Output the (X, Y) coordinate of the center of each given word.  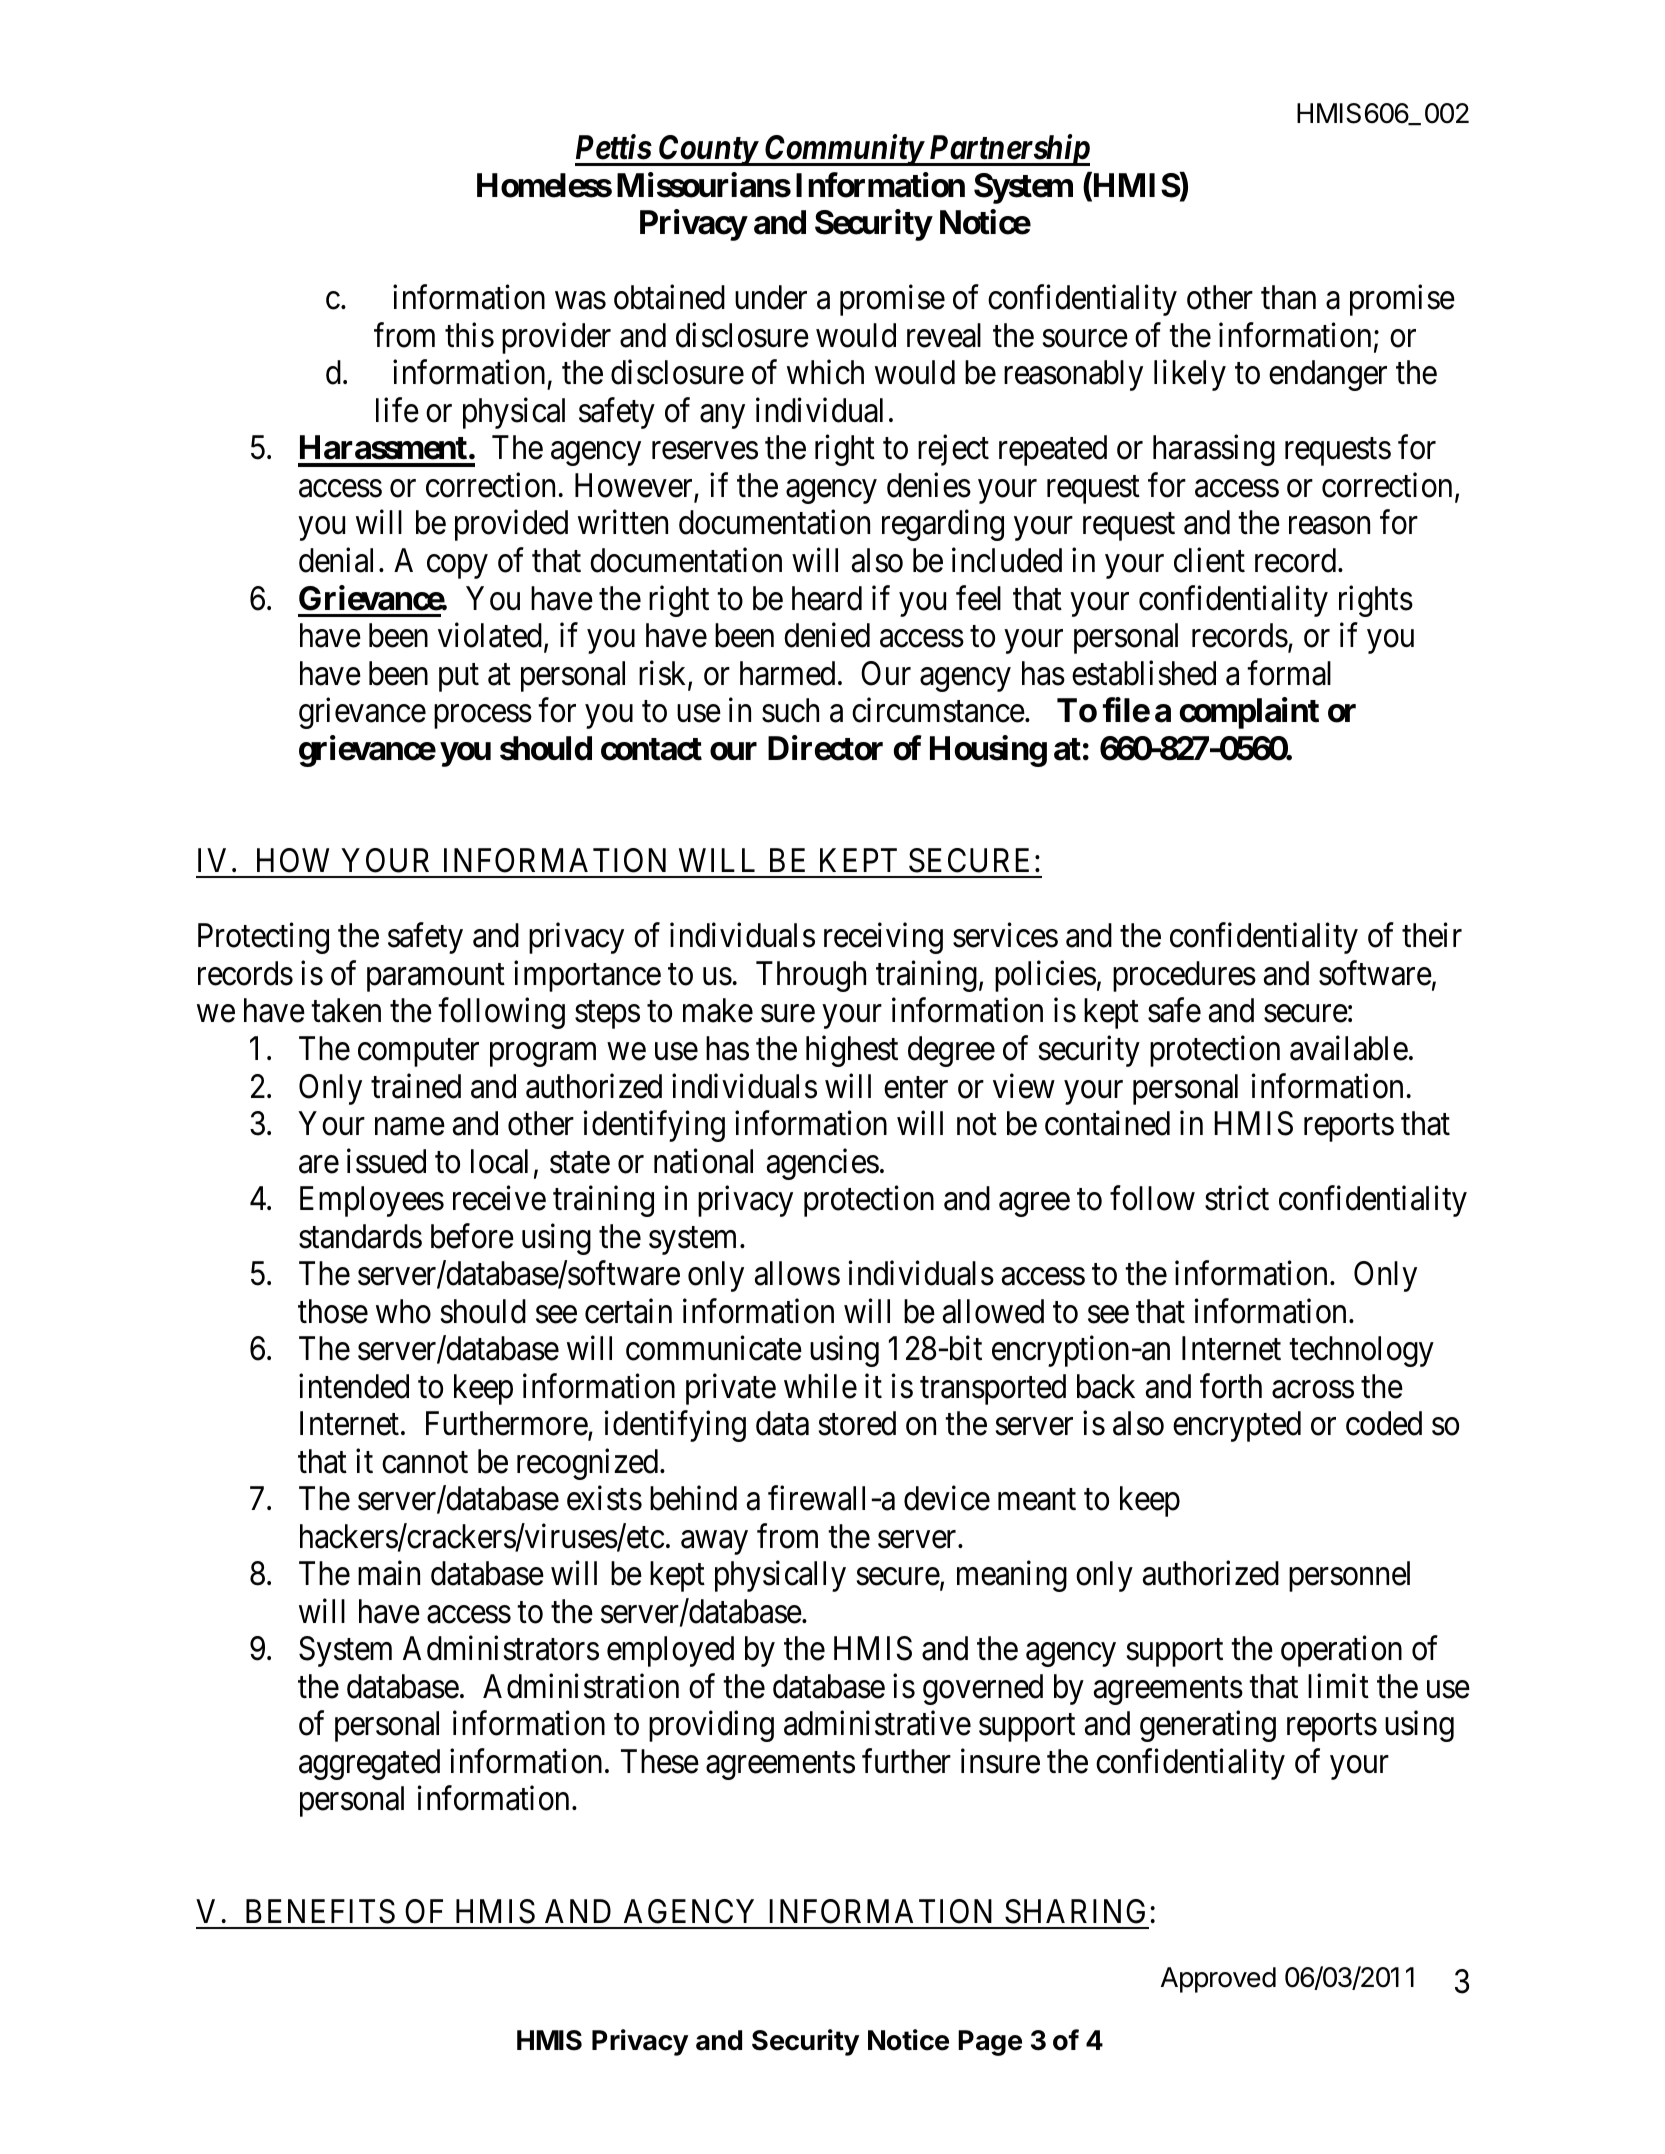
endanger (1328, 375)
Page (990, 2043)
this (469, 335)
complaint (1249, 713)
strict (1237, 1198)
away (714, 1543)
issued (386, 1161)
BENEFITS (320, 1911)
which (825, 372)
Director (825, 748)
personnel (1349, 1576)
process (483, 717)
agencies (823, 1164)
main (389, 1573)
